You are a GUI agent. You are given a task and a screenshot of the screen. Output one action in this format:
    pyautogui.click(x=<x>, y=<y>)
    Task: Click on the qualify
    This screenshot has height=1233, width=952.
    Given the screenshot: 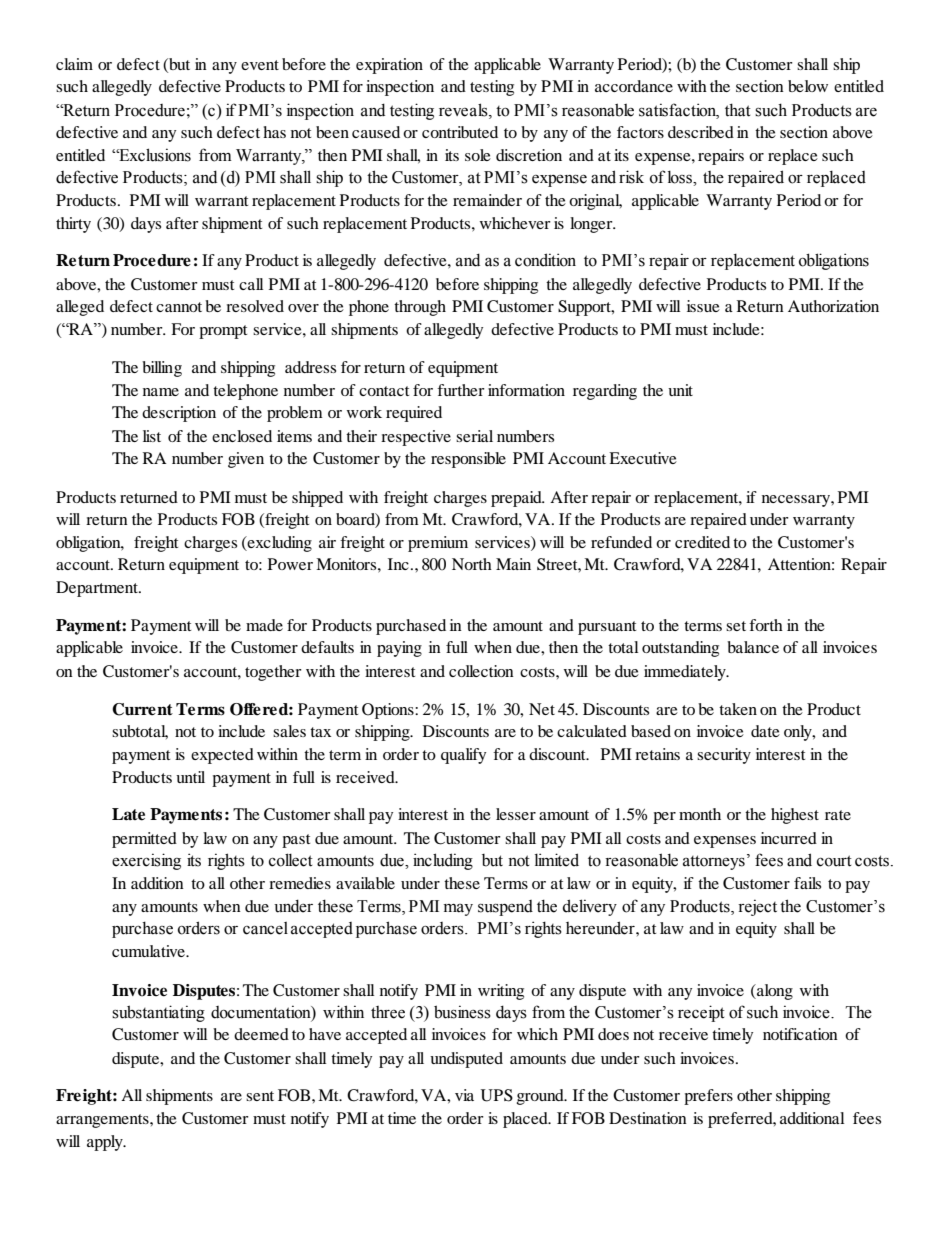 What is the action you would take?
    pyautogui.click(x=463, y=756)
